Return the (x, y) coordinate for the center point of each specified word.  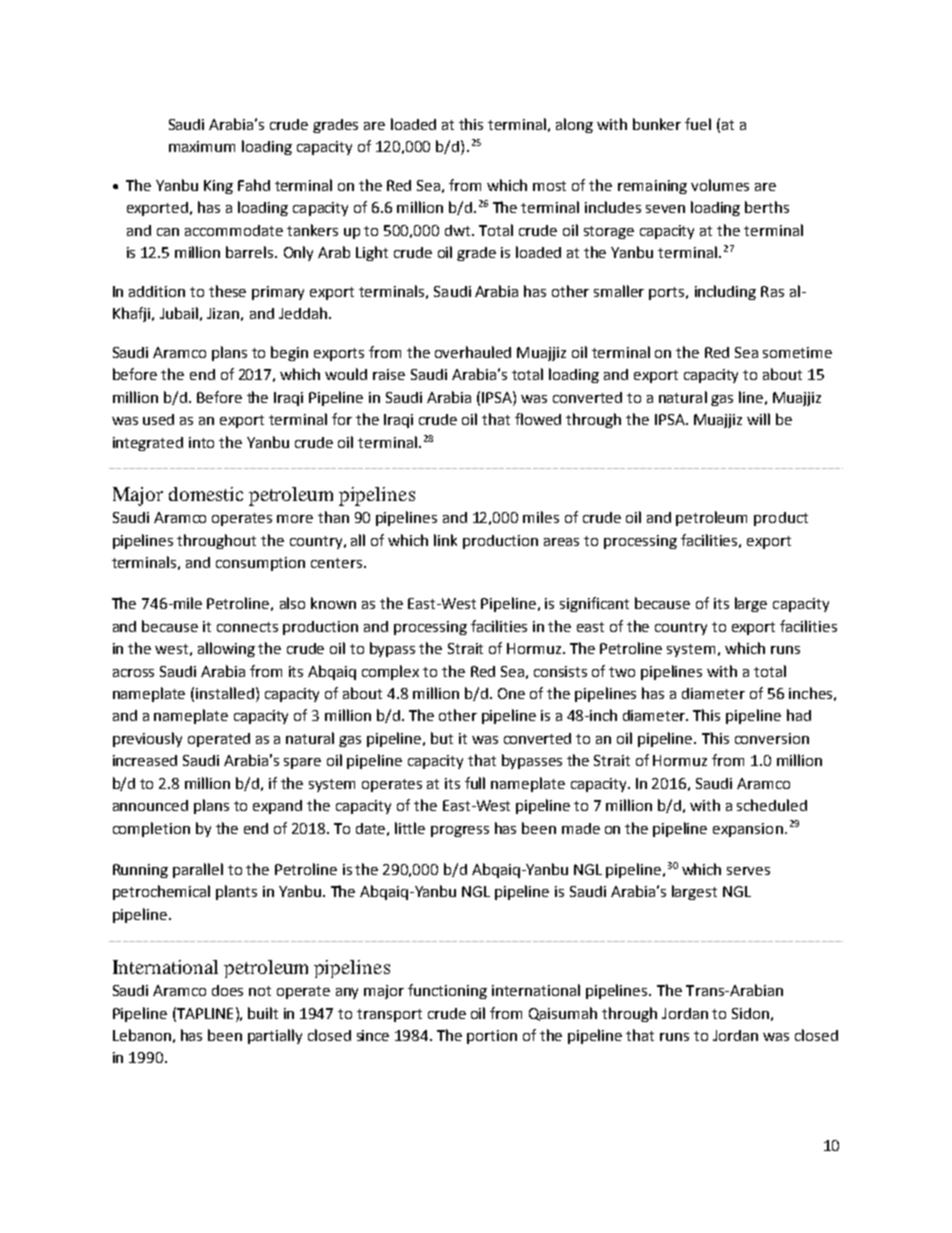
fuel (698, 124)
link (445, 540)
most (549, 186)
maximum (202, 146)
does (227, 990)
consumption (260, 564)
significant (594, 604)
